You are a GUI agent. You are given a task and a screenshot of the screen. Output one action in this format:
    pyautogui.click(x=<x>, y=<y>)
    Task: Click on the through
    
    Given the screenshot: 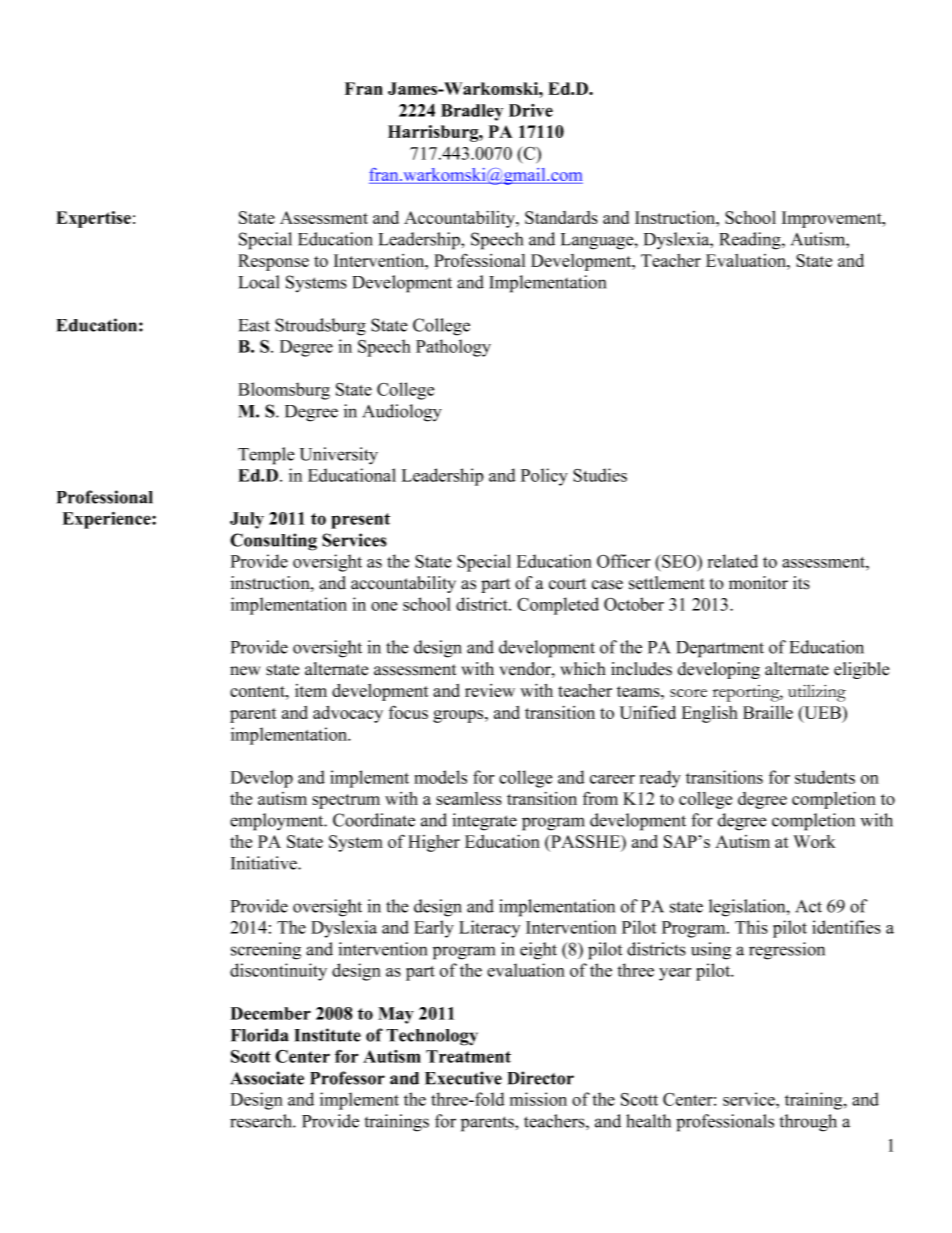 What is the action you would take?
    pyautogui.click(x=808, y=1123)
